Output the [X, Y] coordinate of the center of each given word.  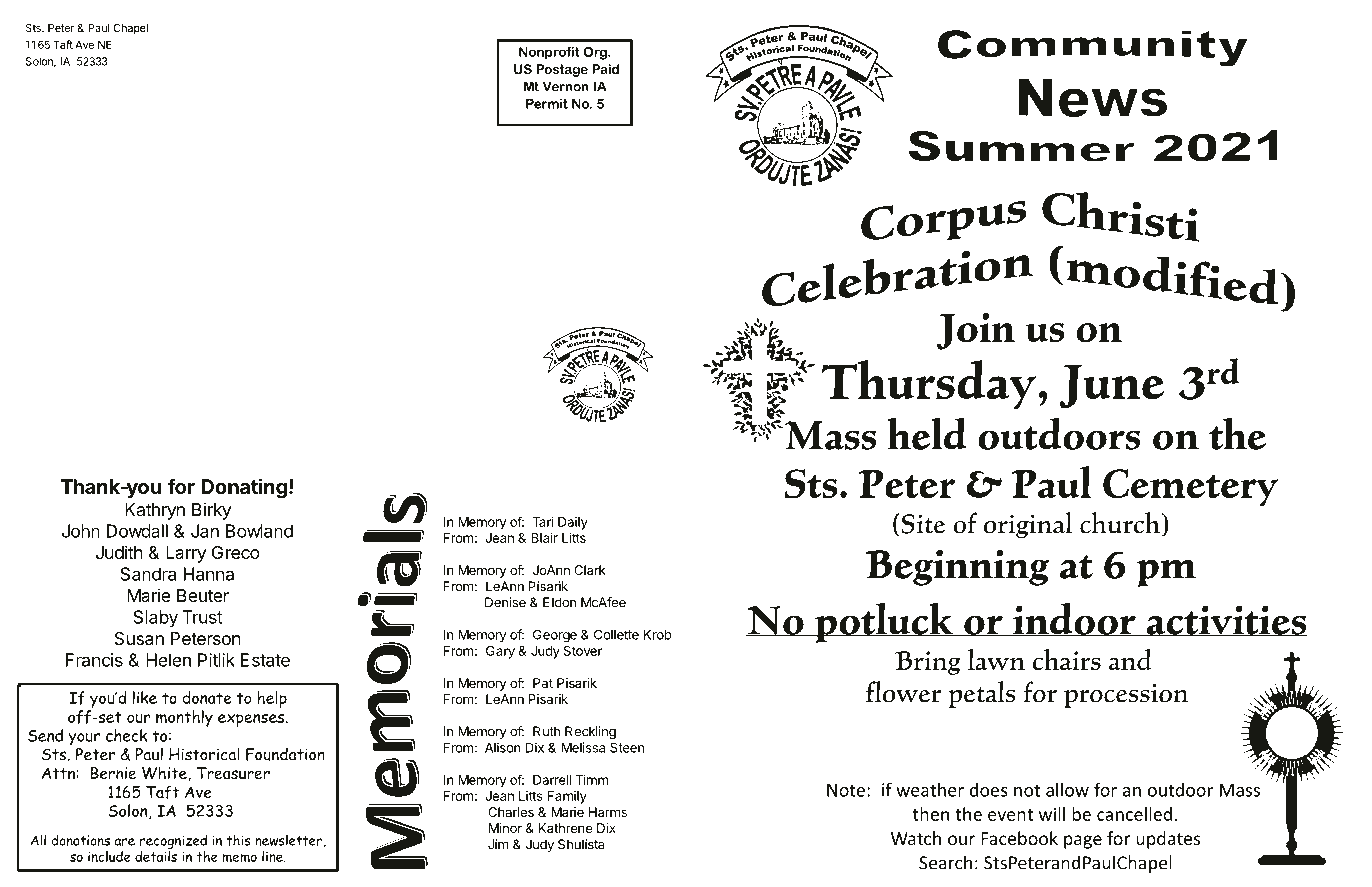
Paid [605, 69]
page [1083, 842]
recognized [173, 842]
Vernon [566, 86]
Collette [616, 634]
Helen [168, 660]
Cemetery [1190, 487]
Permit [547, 104]
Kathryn [155, 511]
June [1112, 387]
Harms [608, 812]
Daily [573, 523]
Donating [244, 488]
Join [976, 331]
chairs [1067, 659]
